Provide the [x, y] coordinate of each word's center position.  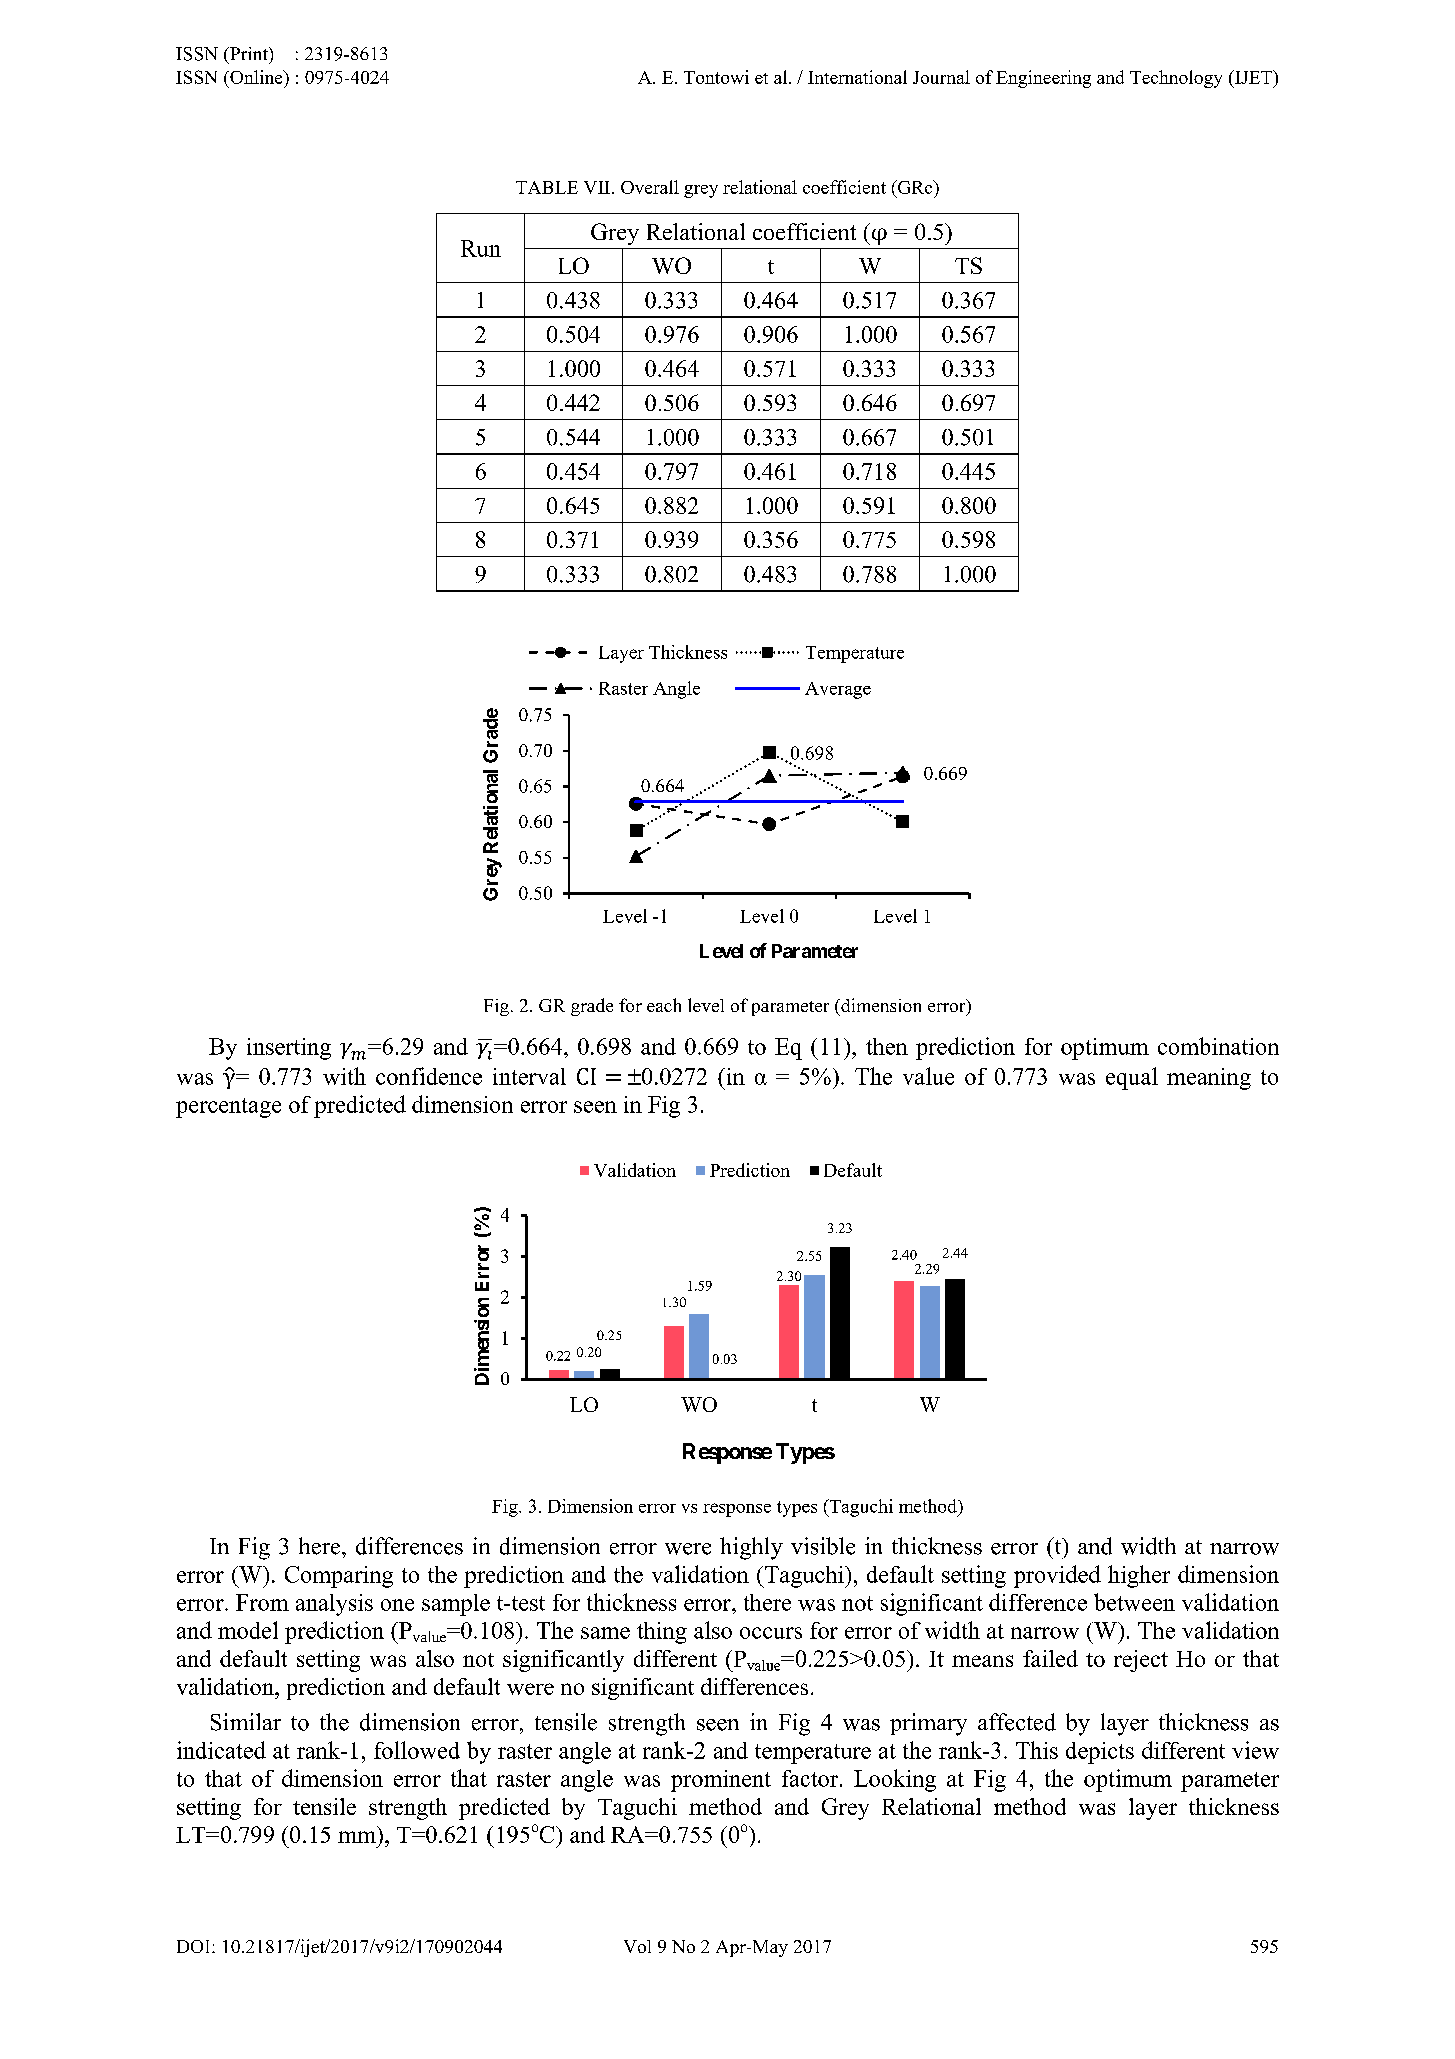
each [664, 1005]
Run [481, 248]
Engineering [1043, 79]
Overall [650, 187]
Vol [637, 1946]
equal [1132, 1078]
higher [1139, 1576]
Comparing [339, 1577]
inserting [289, 1049]
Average [838, 690]
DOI [195, 1946]
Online [256, 77]
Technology [1176, 79]
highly [751, 1548]
